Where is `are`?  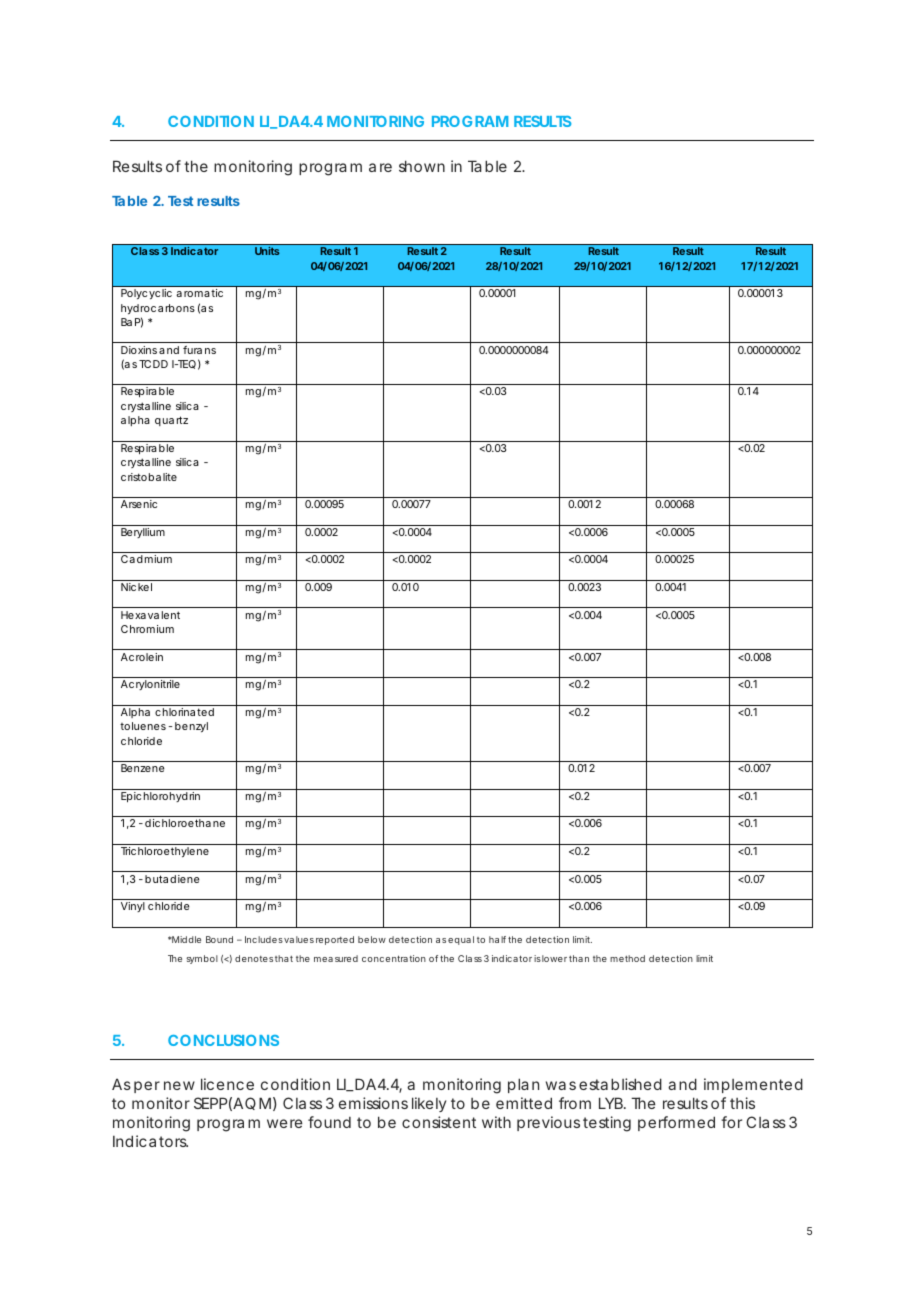 are is located at coordinates (380, 167).
